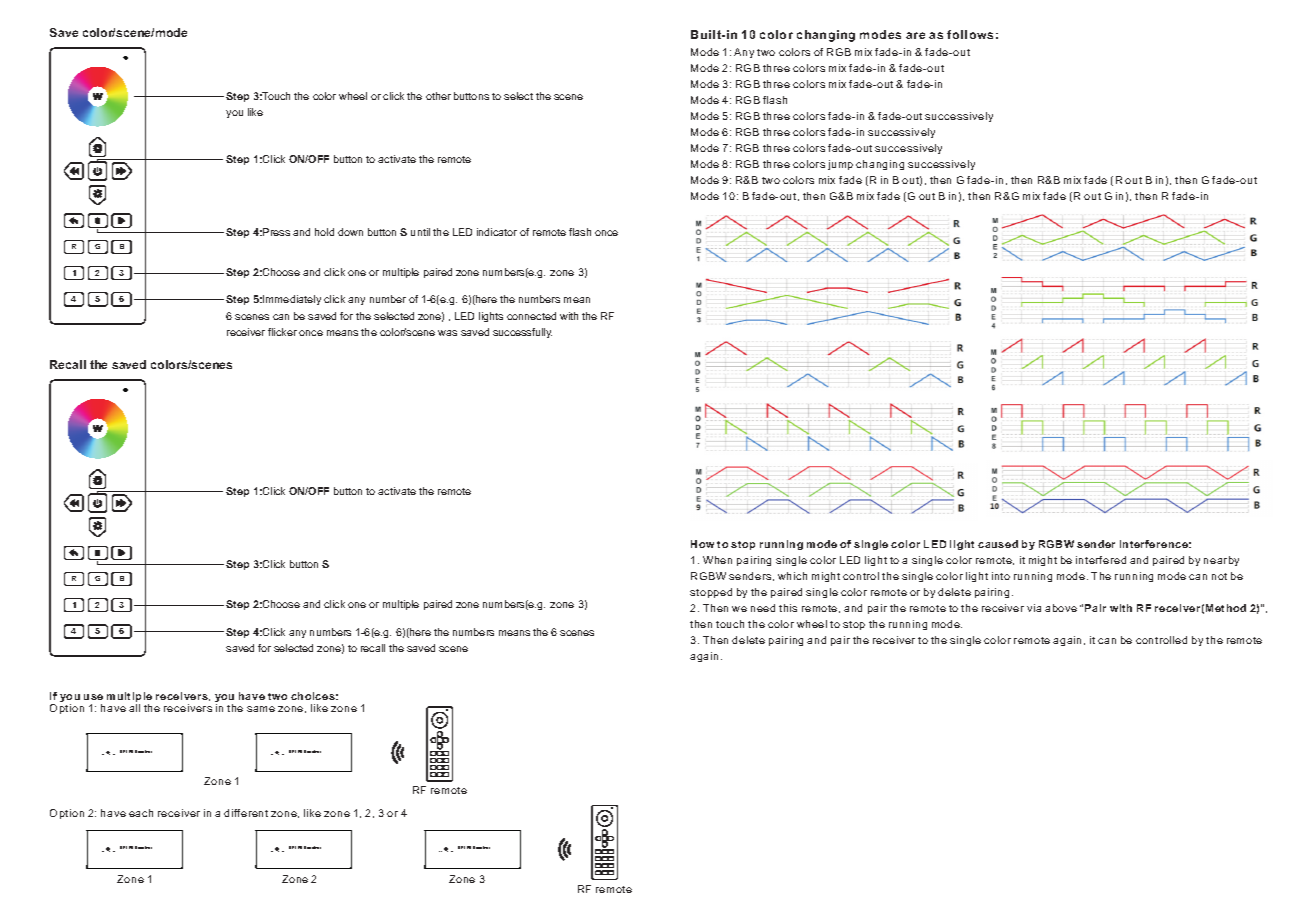 The image size is (1308, 924). I want to click on above, so click(1061, 608).
